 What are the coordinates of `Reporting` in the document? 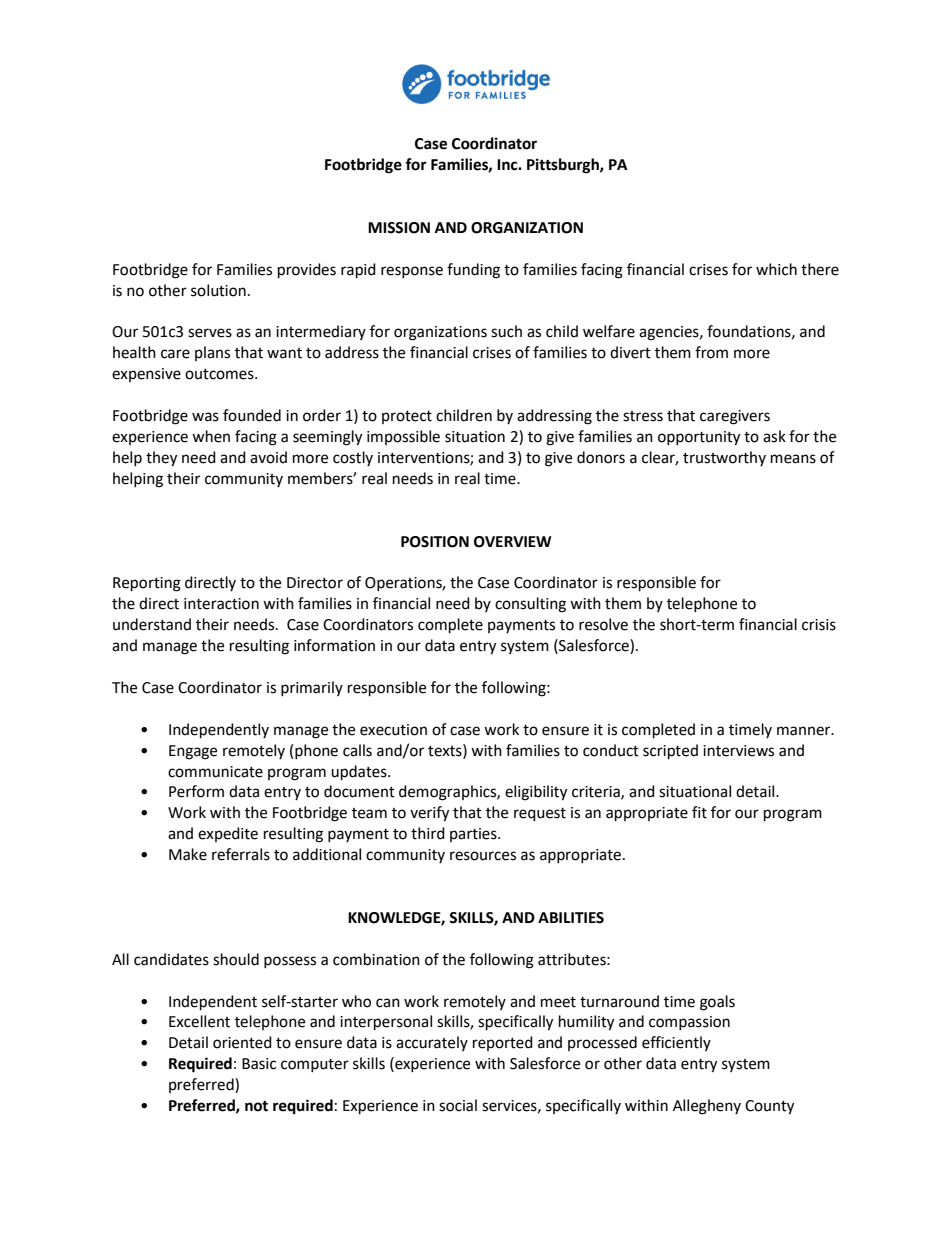 It's located at (147, 584).
